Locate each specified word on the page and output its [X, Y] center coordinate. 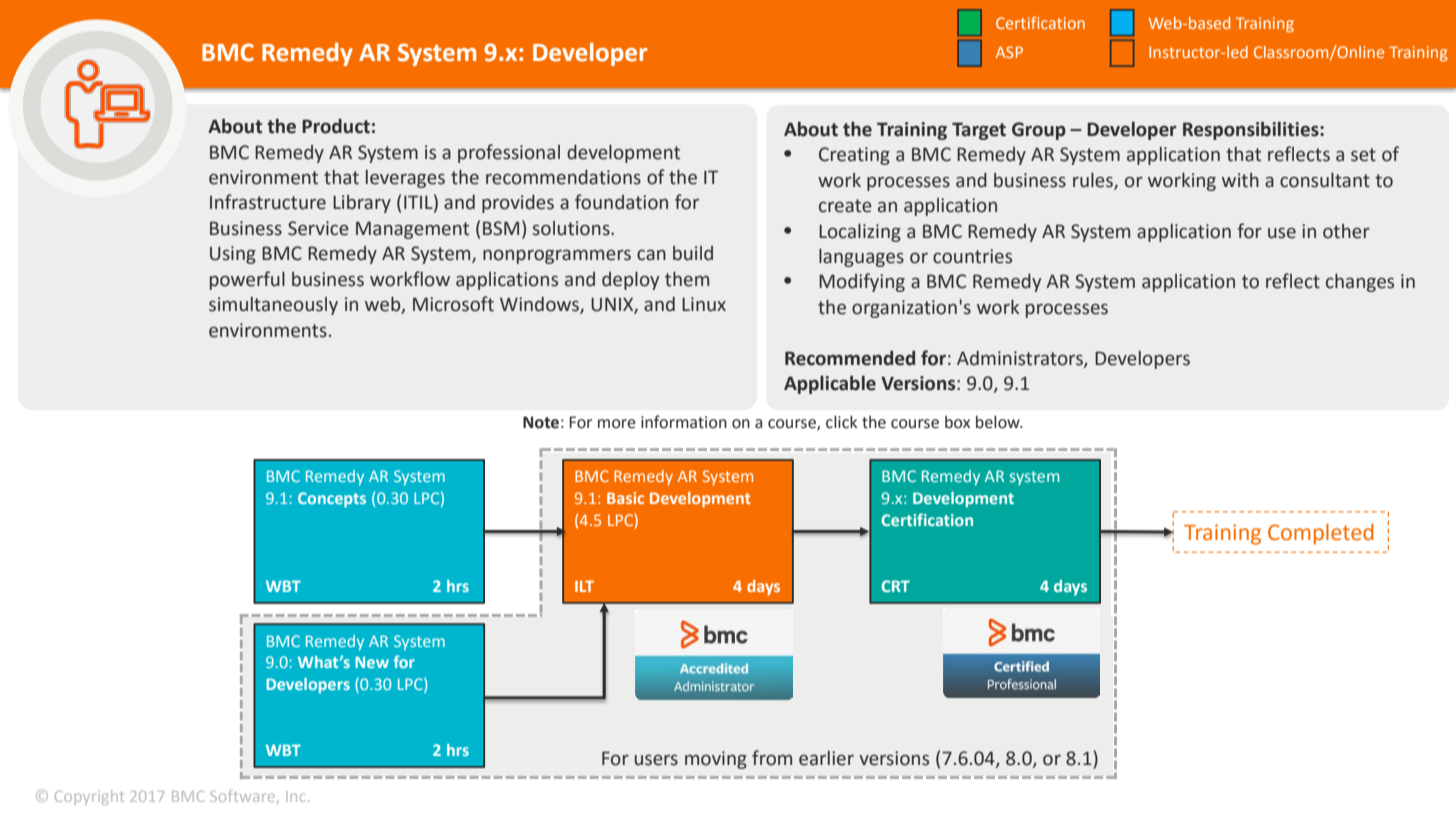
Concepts [332, 500]
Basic [625, 498]
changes [1360, 283]
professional [509, 153]
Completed [1321, 534]
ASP [1009, 52]
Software [244, 796]
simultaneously [273, 306]
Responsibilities [1252, 130]
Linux [704, 304]
